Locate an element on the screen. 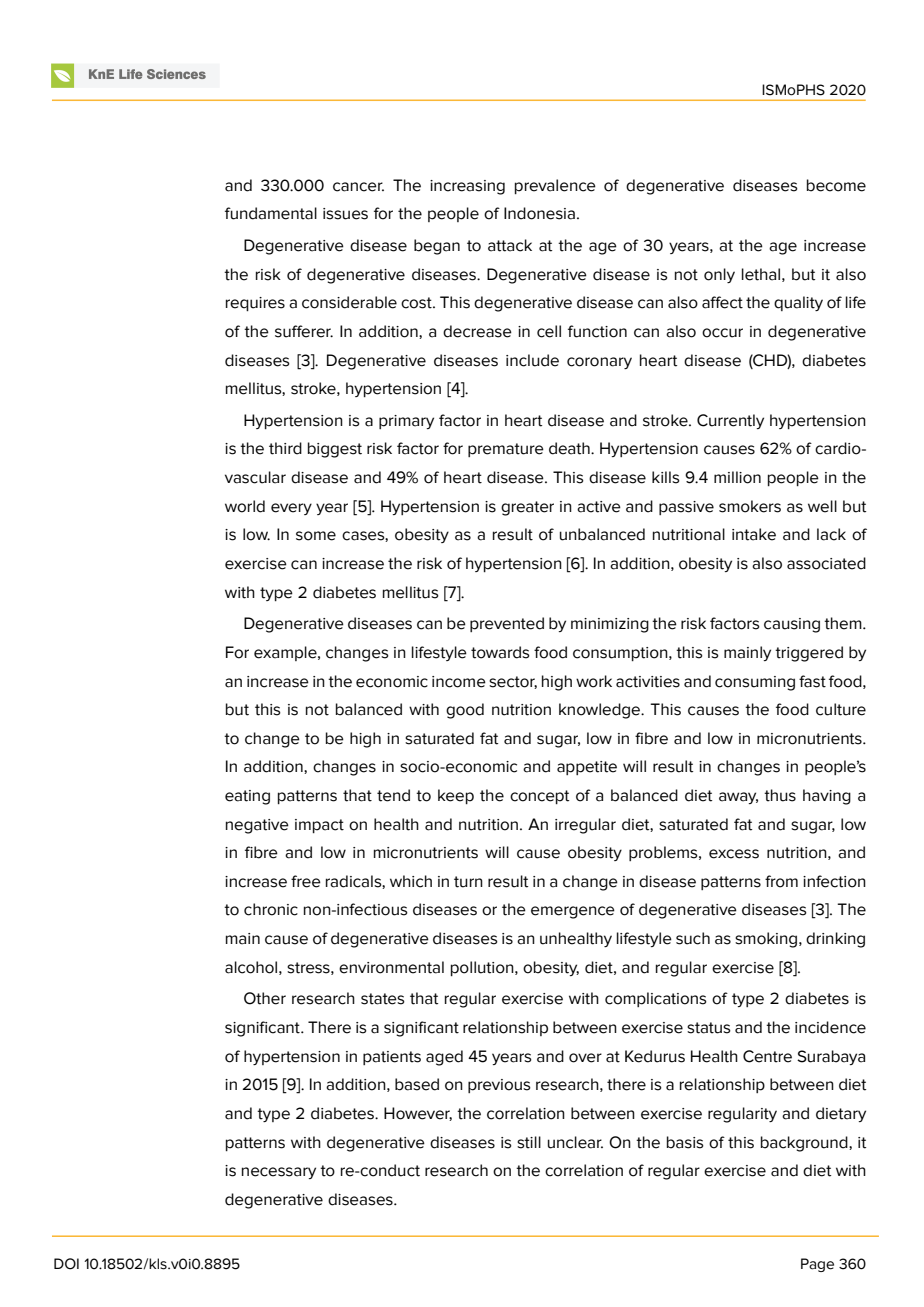 Image resolution: width=924 pixels, height=1307 pixels. consuming is located at coordinates (755, 683).
